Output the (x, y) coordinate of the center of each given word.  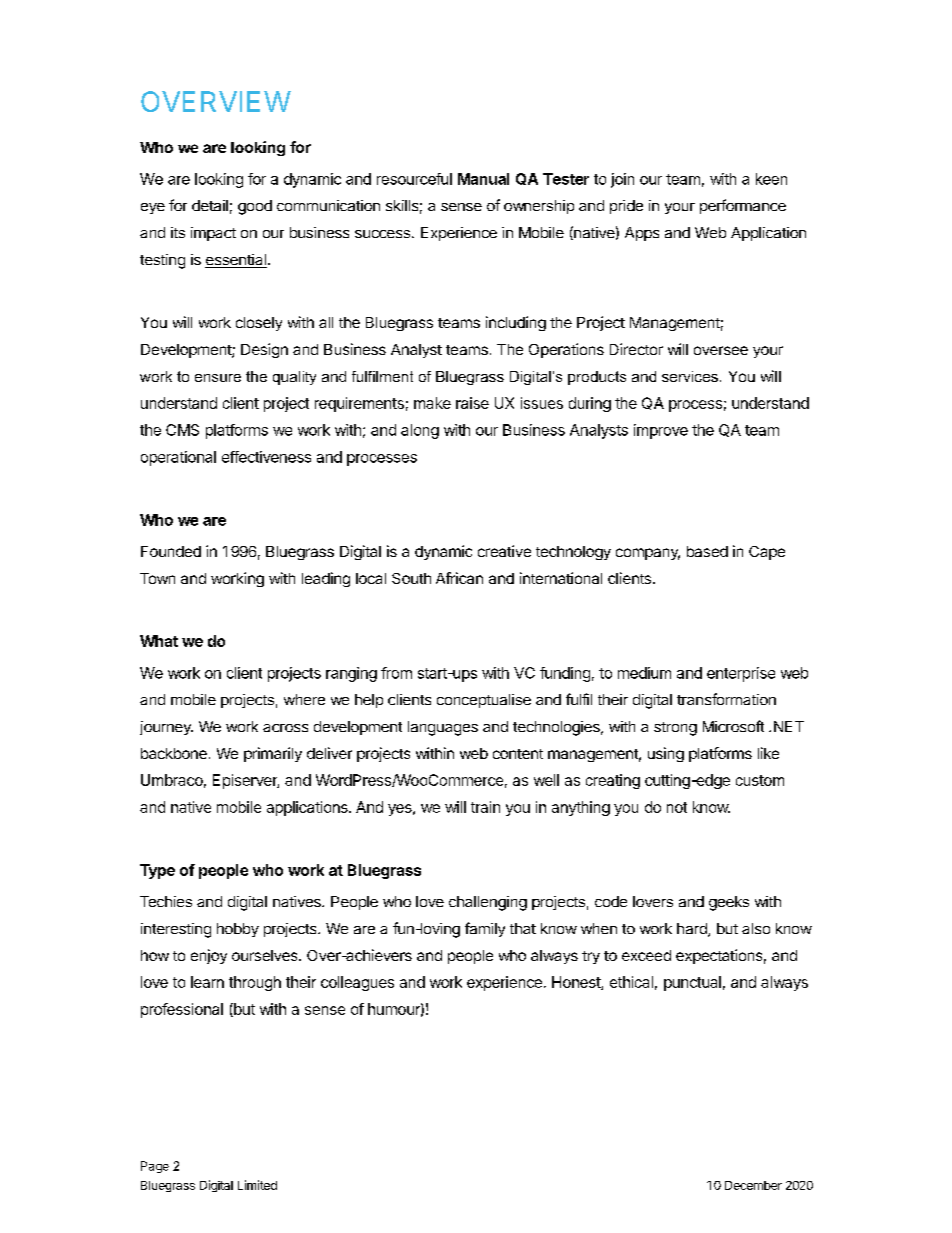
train (485, 807)
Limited (257, 1185)
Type (157, 871)
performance (743, 206)
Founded (171, 551)
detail (210, 205)
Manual (483, 179)
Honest (577, 983)
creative (504, 551)
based (707, 551)
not (677, 807)
